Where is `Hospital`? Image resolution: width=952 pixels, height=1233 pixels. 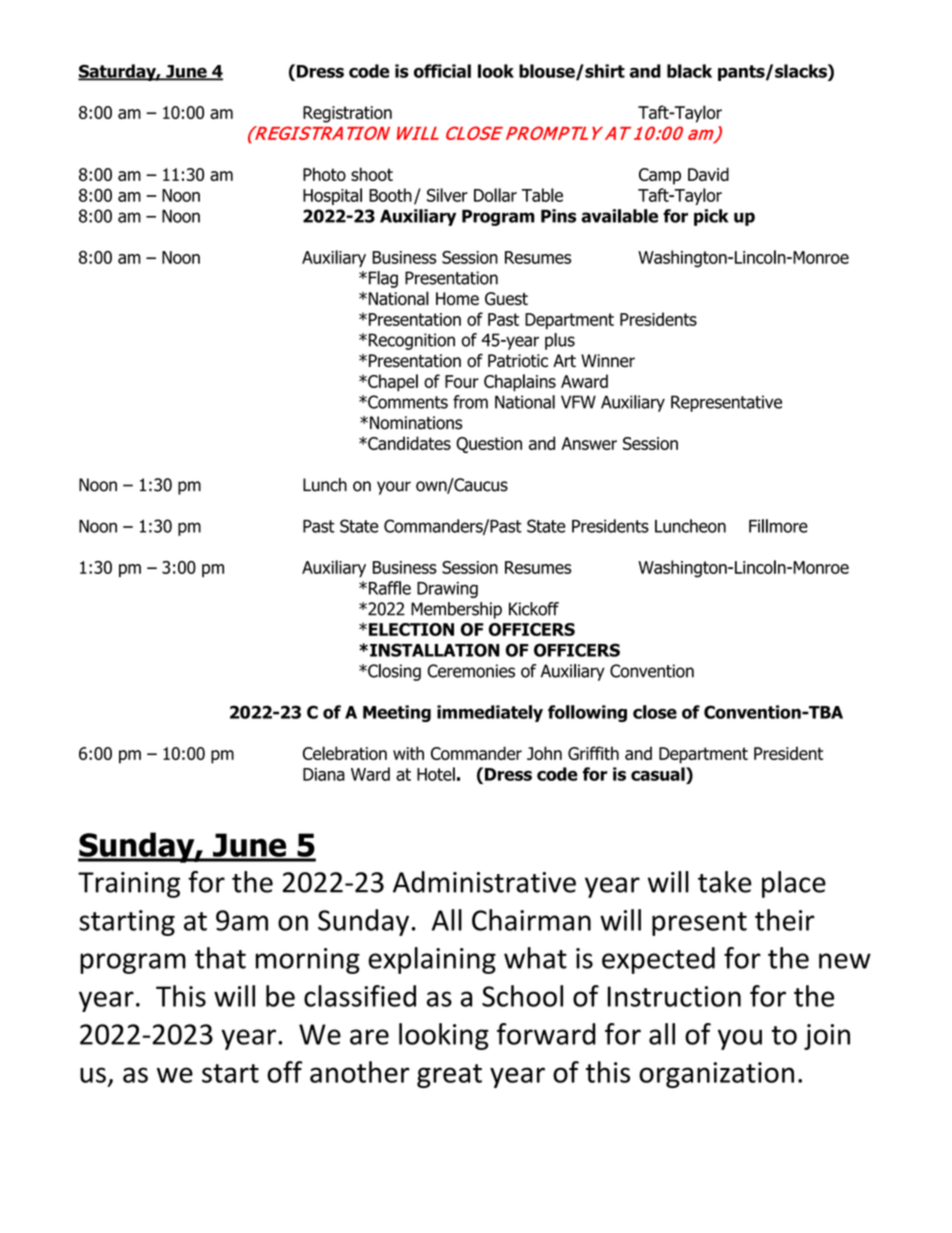
Hospital is located at coordinates (332, 196).
